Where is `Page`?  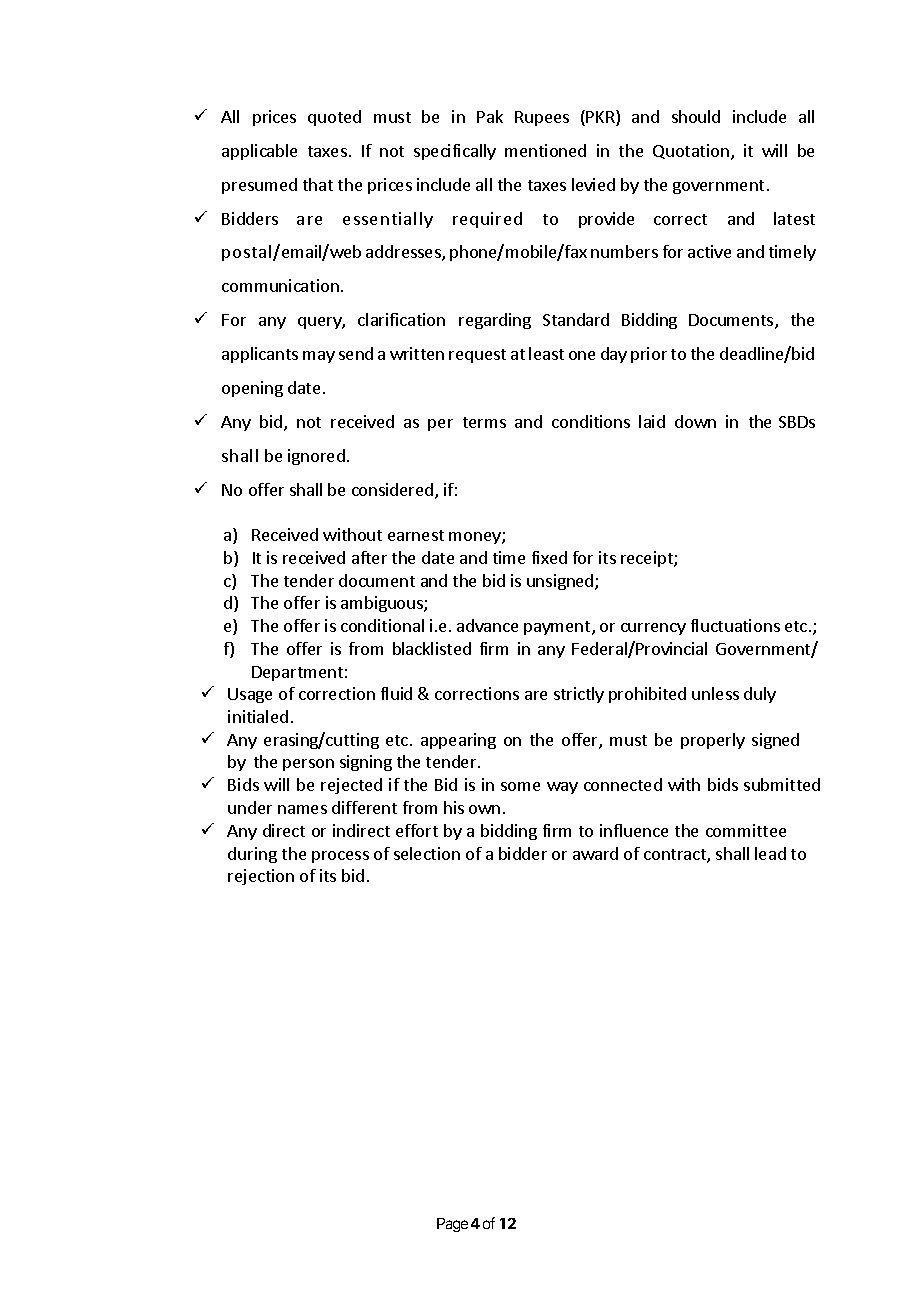
Page is located at coordinates (452, 1225).
